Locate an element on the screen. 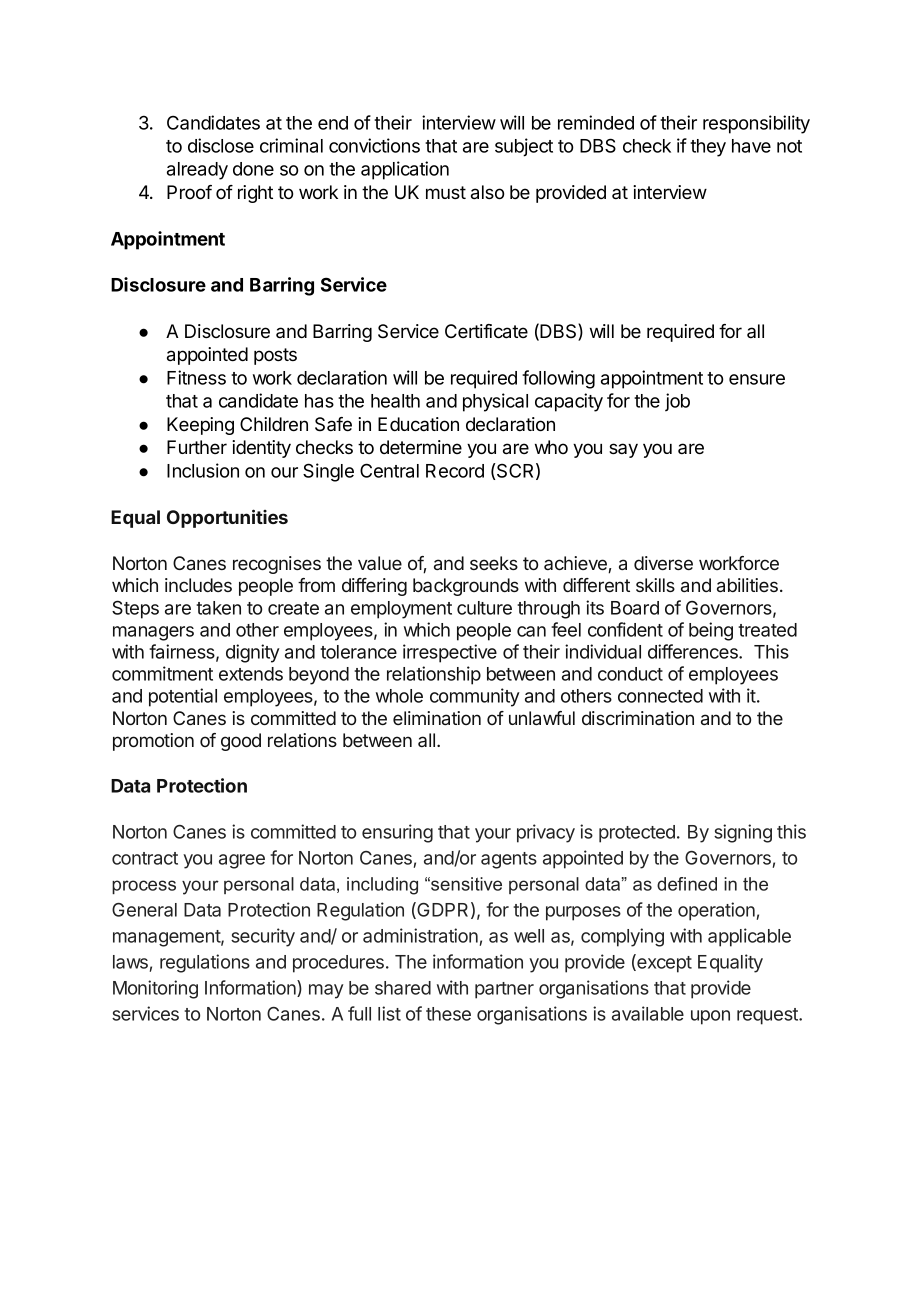 This screenshot has height=1308, width=924. these is located at coordinates (448, 1014).
